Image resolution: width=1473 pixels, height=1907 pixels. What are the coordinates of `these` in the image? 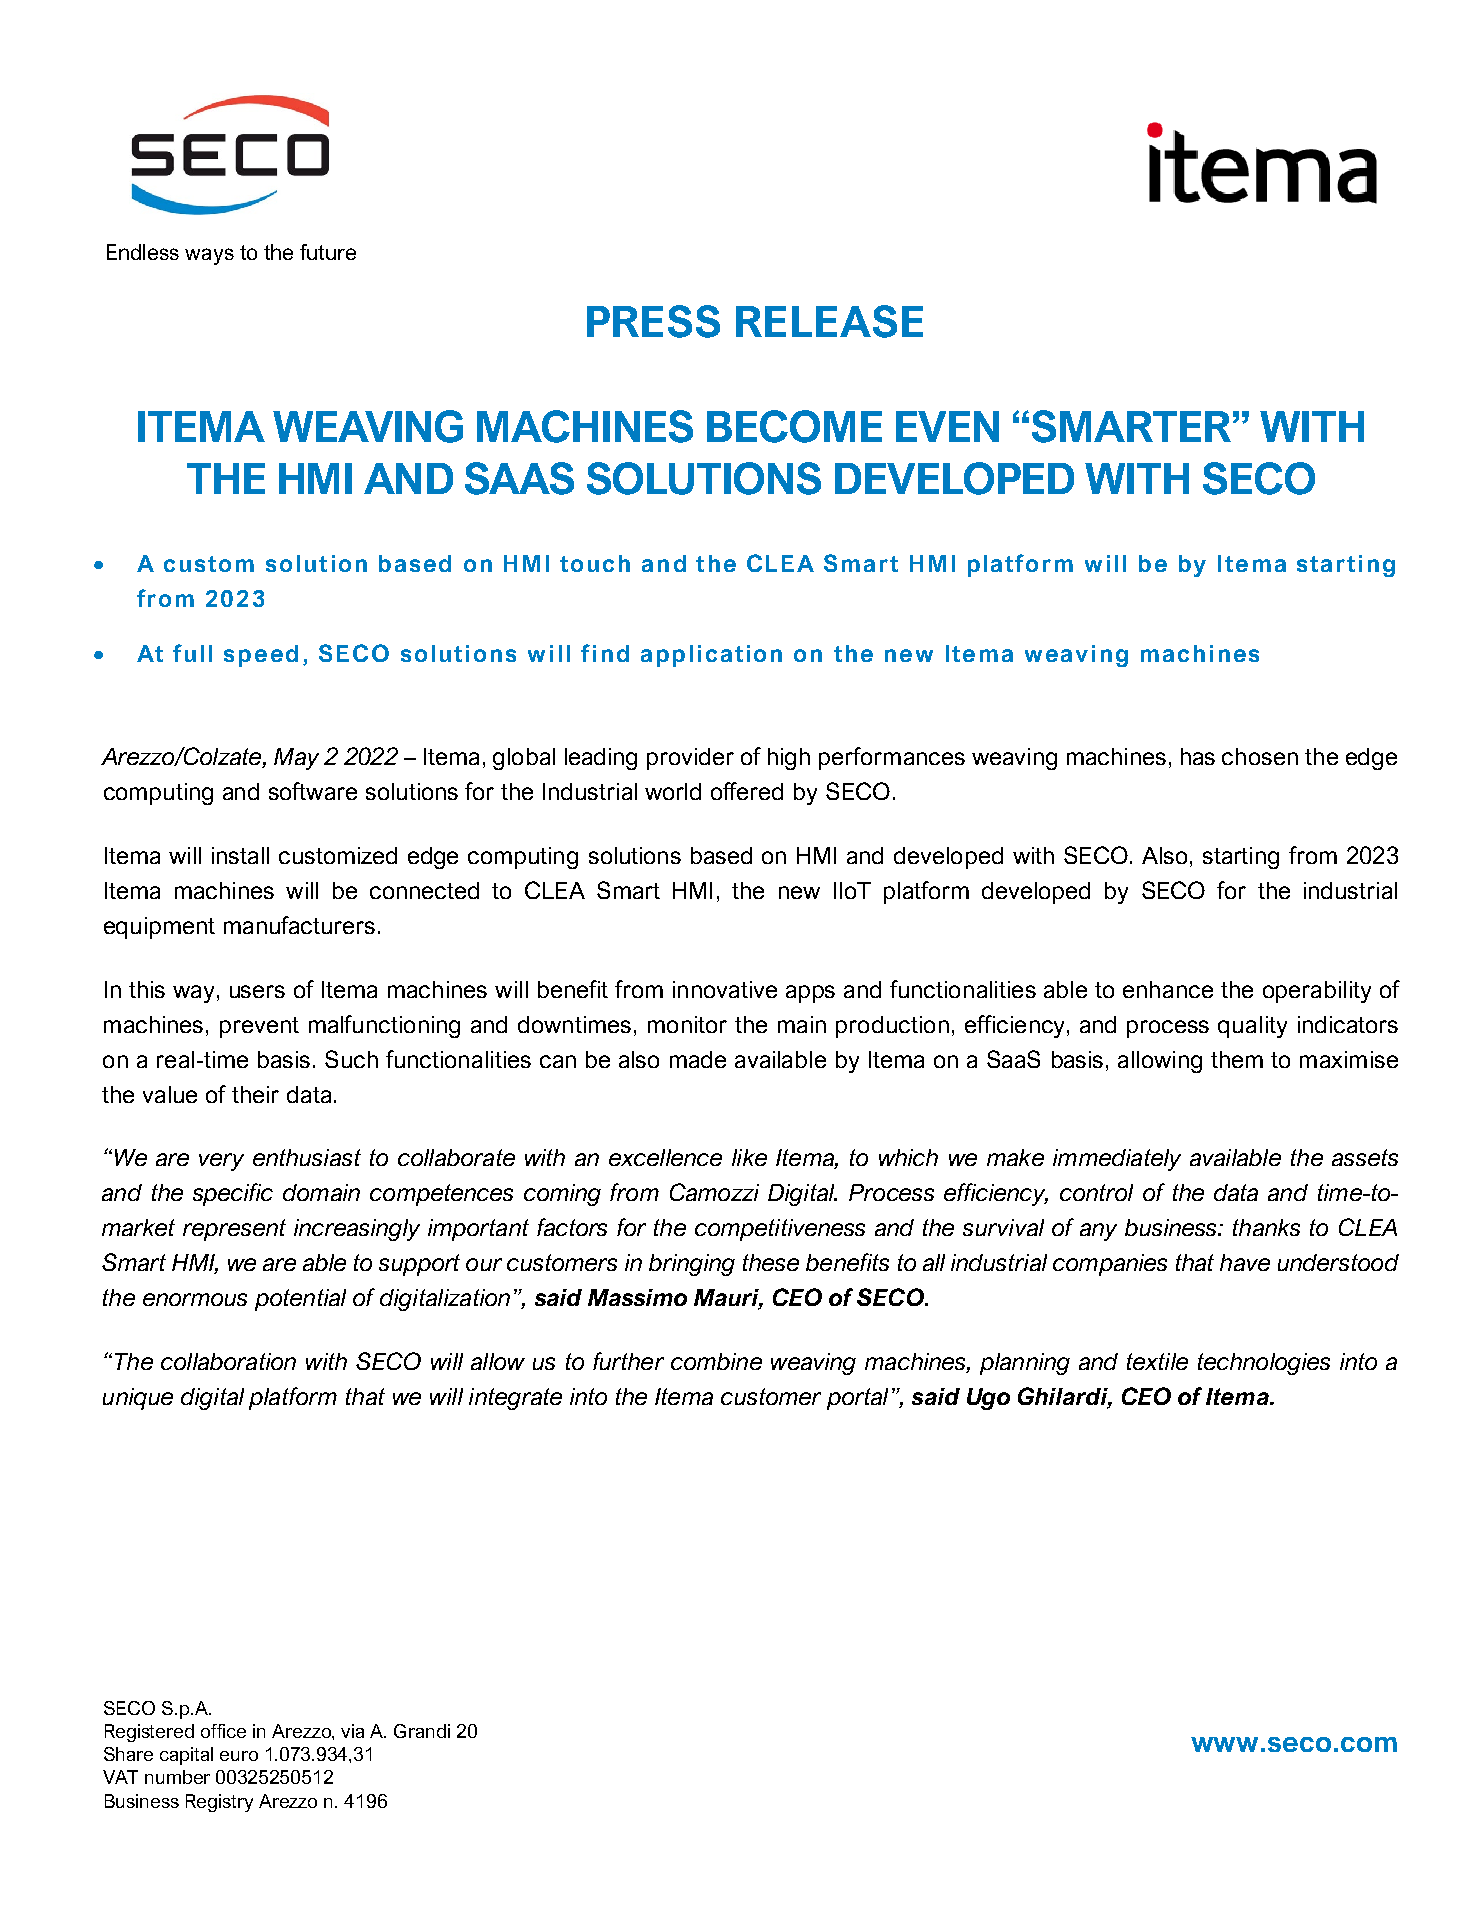 It's located at (771, 1262).
